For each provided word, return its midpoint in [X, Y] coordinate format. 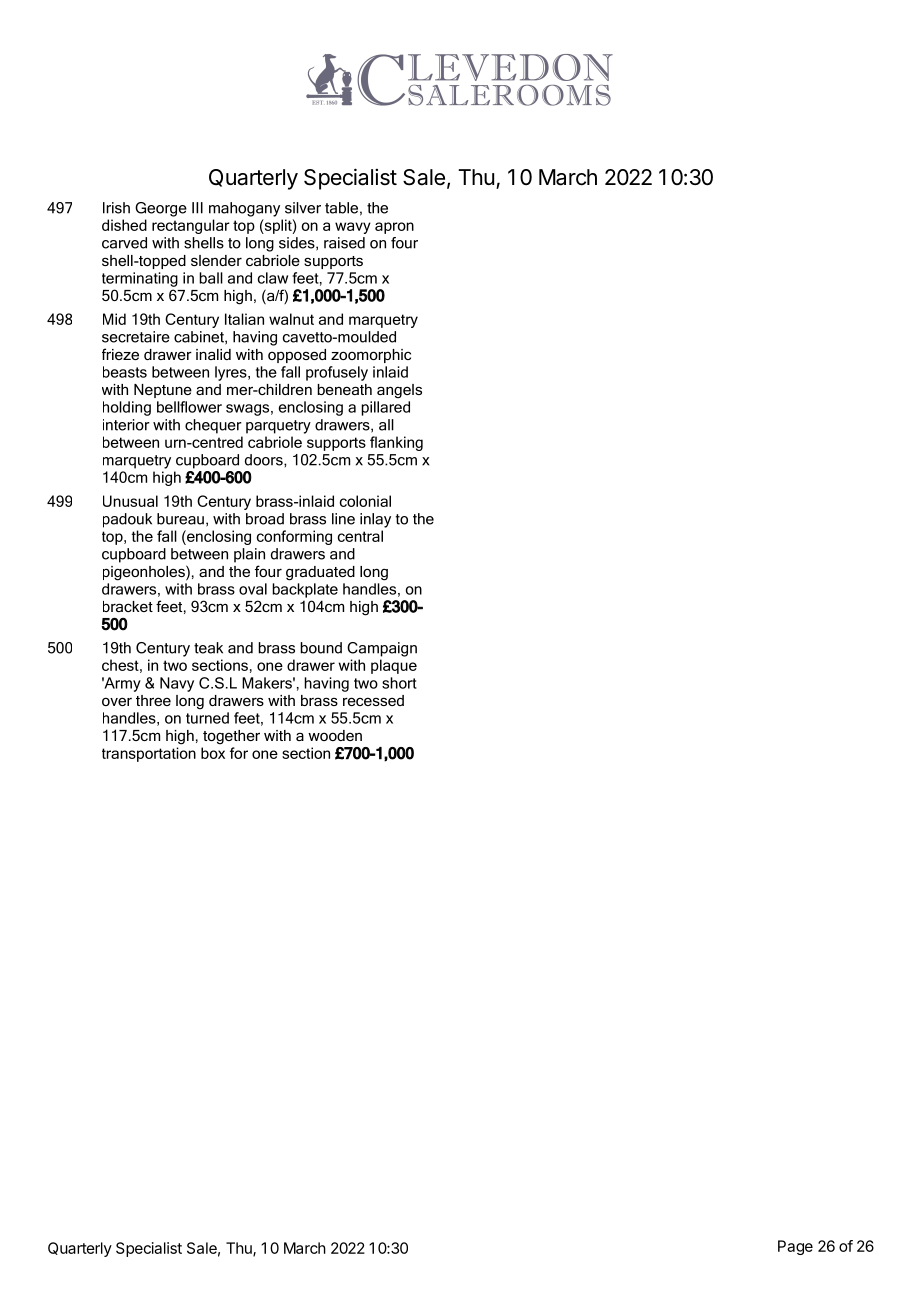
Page [795, 1247]
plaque [394, 666]
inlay [375, 520]
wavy [353, 228]
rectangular [191, 226]
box [213, 753]
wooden [335, 735]
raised [344, 243]
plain [249, 555]
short [399, 683]
